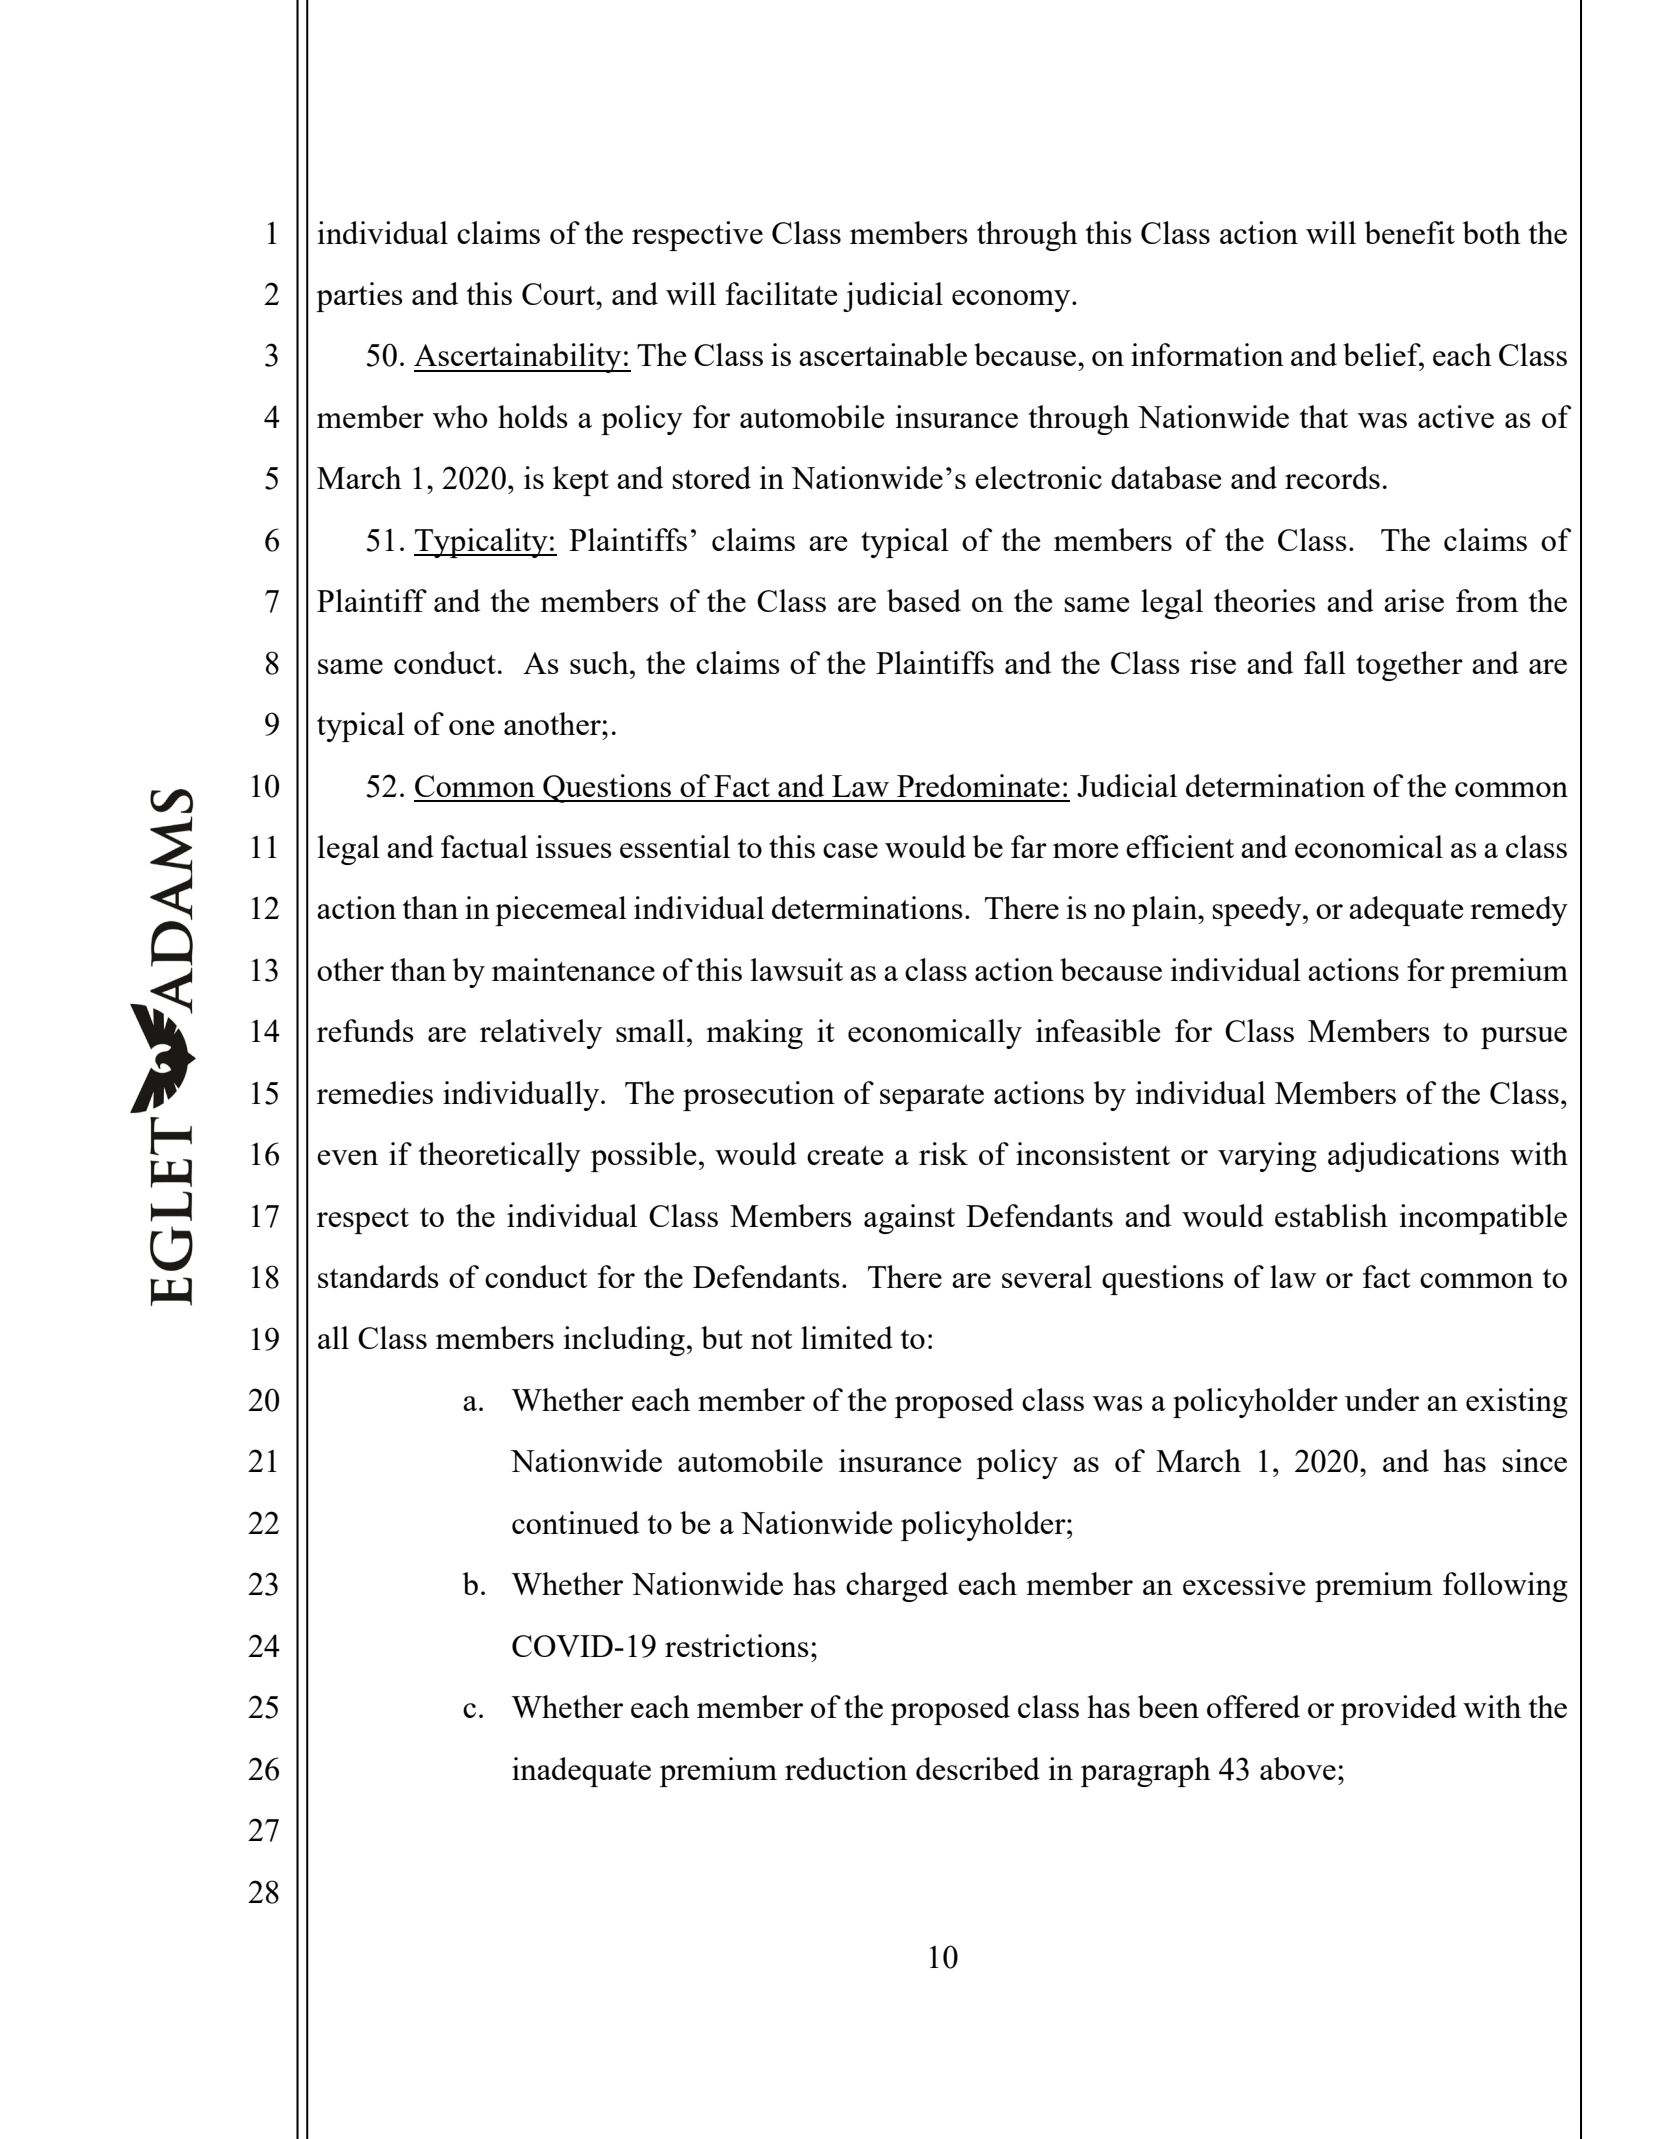 The height and width of the screenshot is (2139, 1653). What do you see at coordinates (932, 1098) in the screenshot?
I see `separate` at bounding box center [932, 1098].
